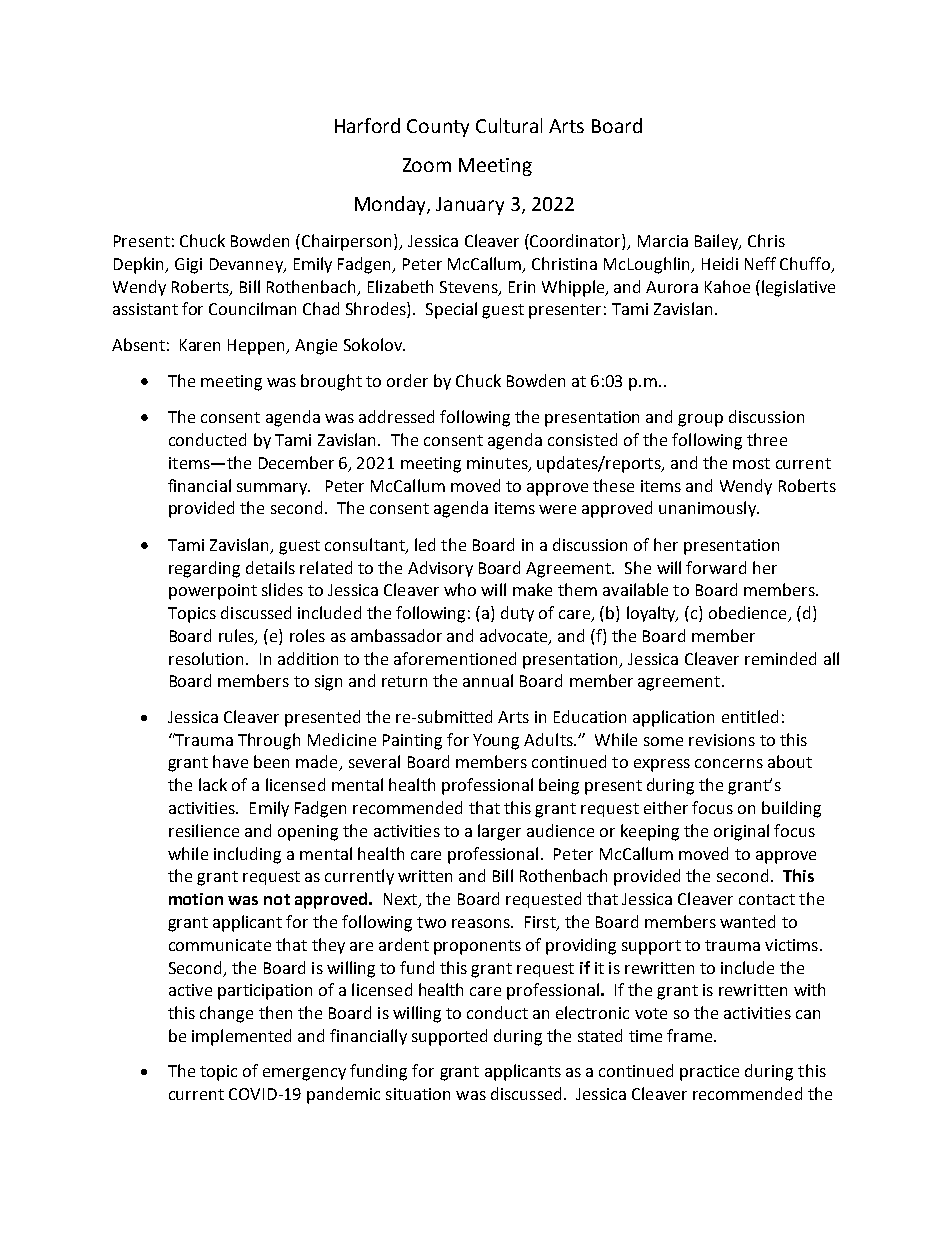 The height and width of the screenshot is (1233, 952). What do you see at coordinates (418, 1094) in the screenshot?
I see `situation` at bounding box center [418, 1094].
